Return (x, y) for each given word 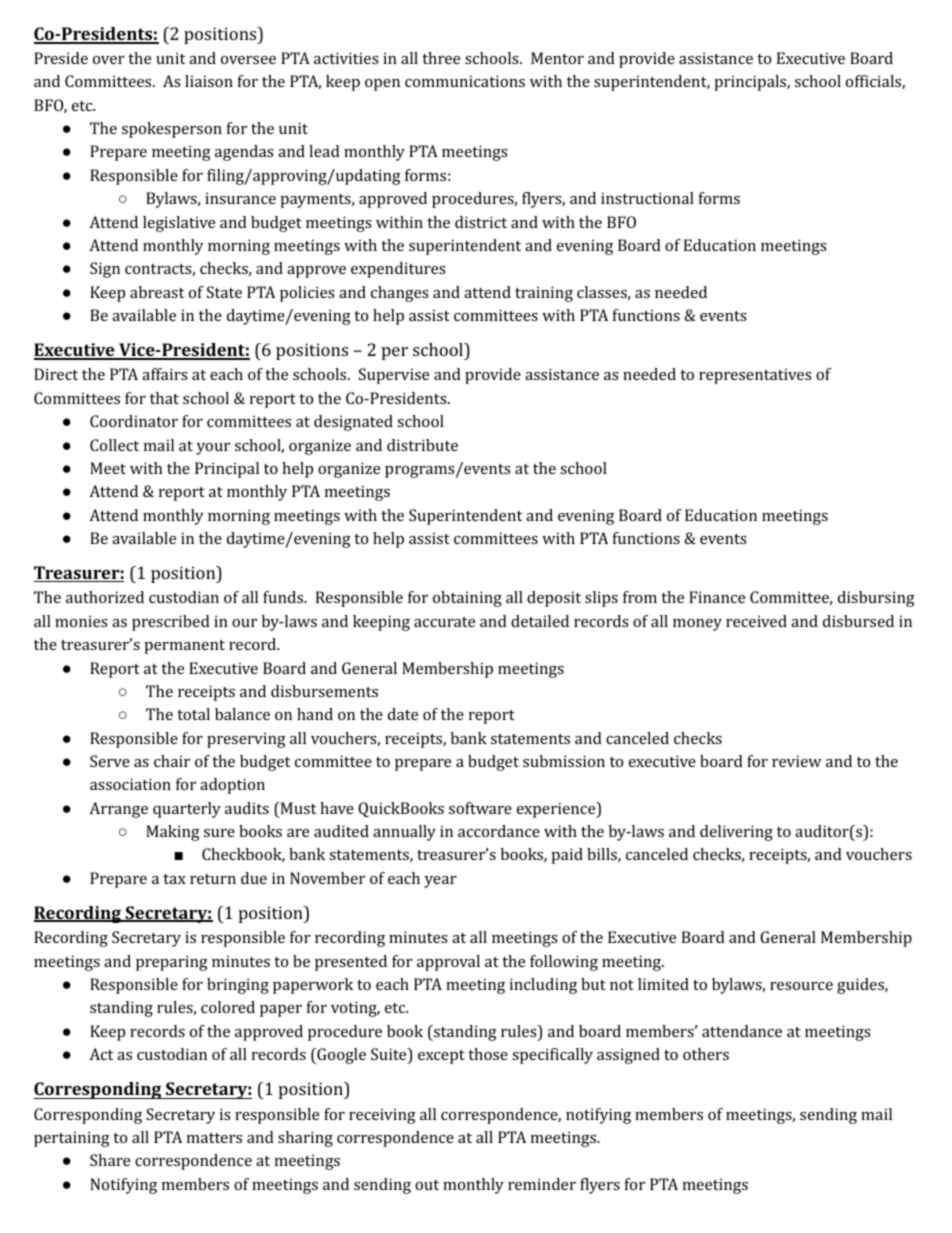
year (440, 882)
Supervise (394, 376)
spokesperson (172, 130)
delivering (736, 833)
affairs (165, 374)
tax (174, 879)
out (427, 1185)
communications (465, 81)
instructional (647, 198)
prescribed (171, 623)
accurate (444, 622)
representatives (755, 376)
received (756, 621)
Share (110, 1160)
